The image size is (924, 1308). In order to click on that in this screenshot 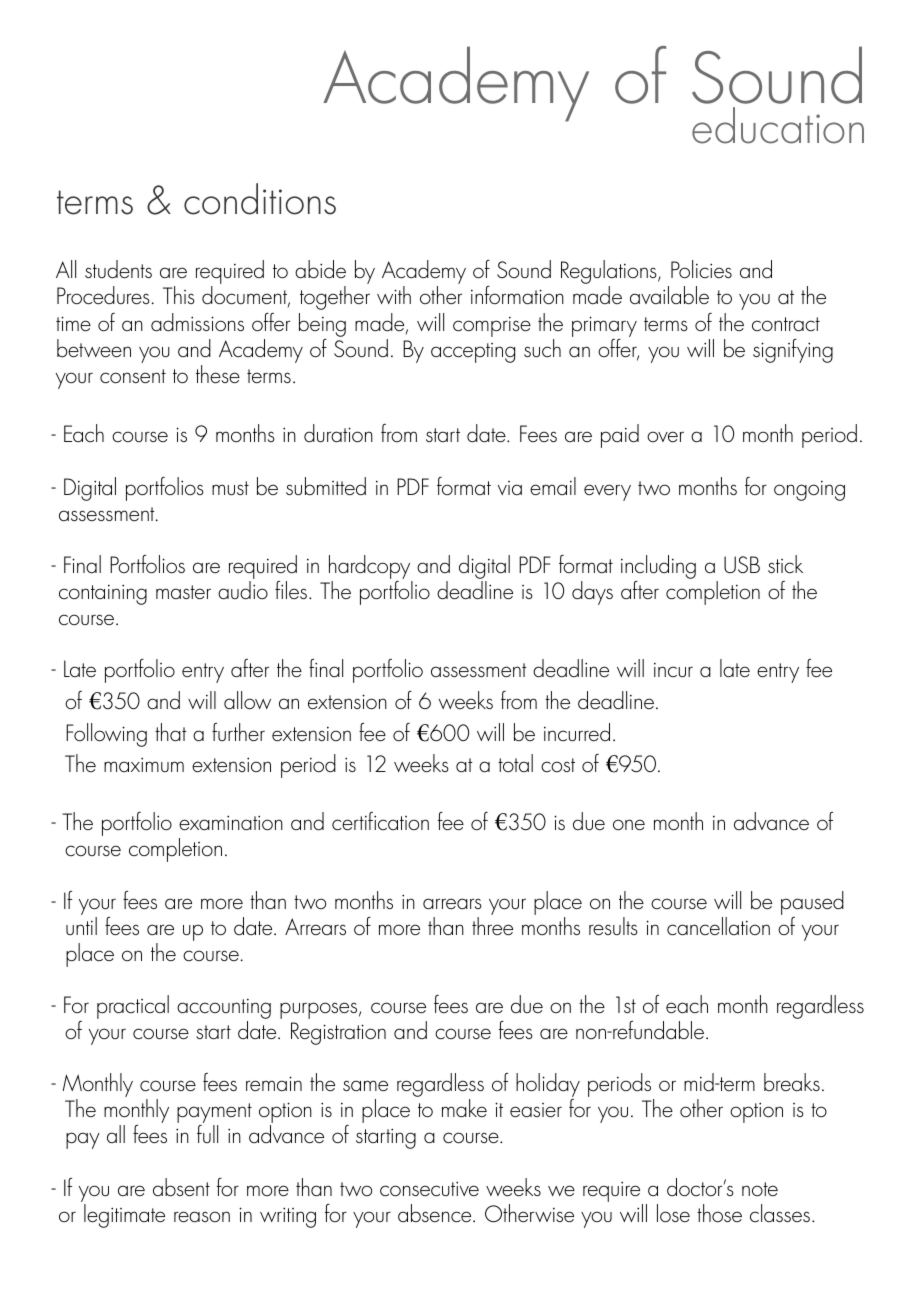, I will do `click(171, 732)`.
